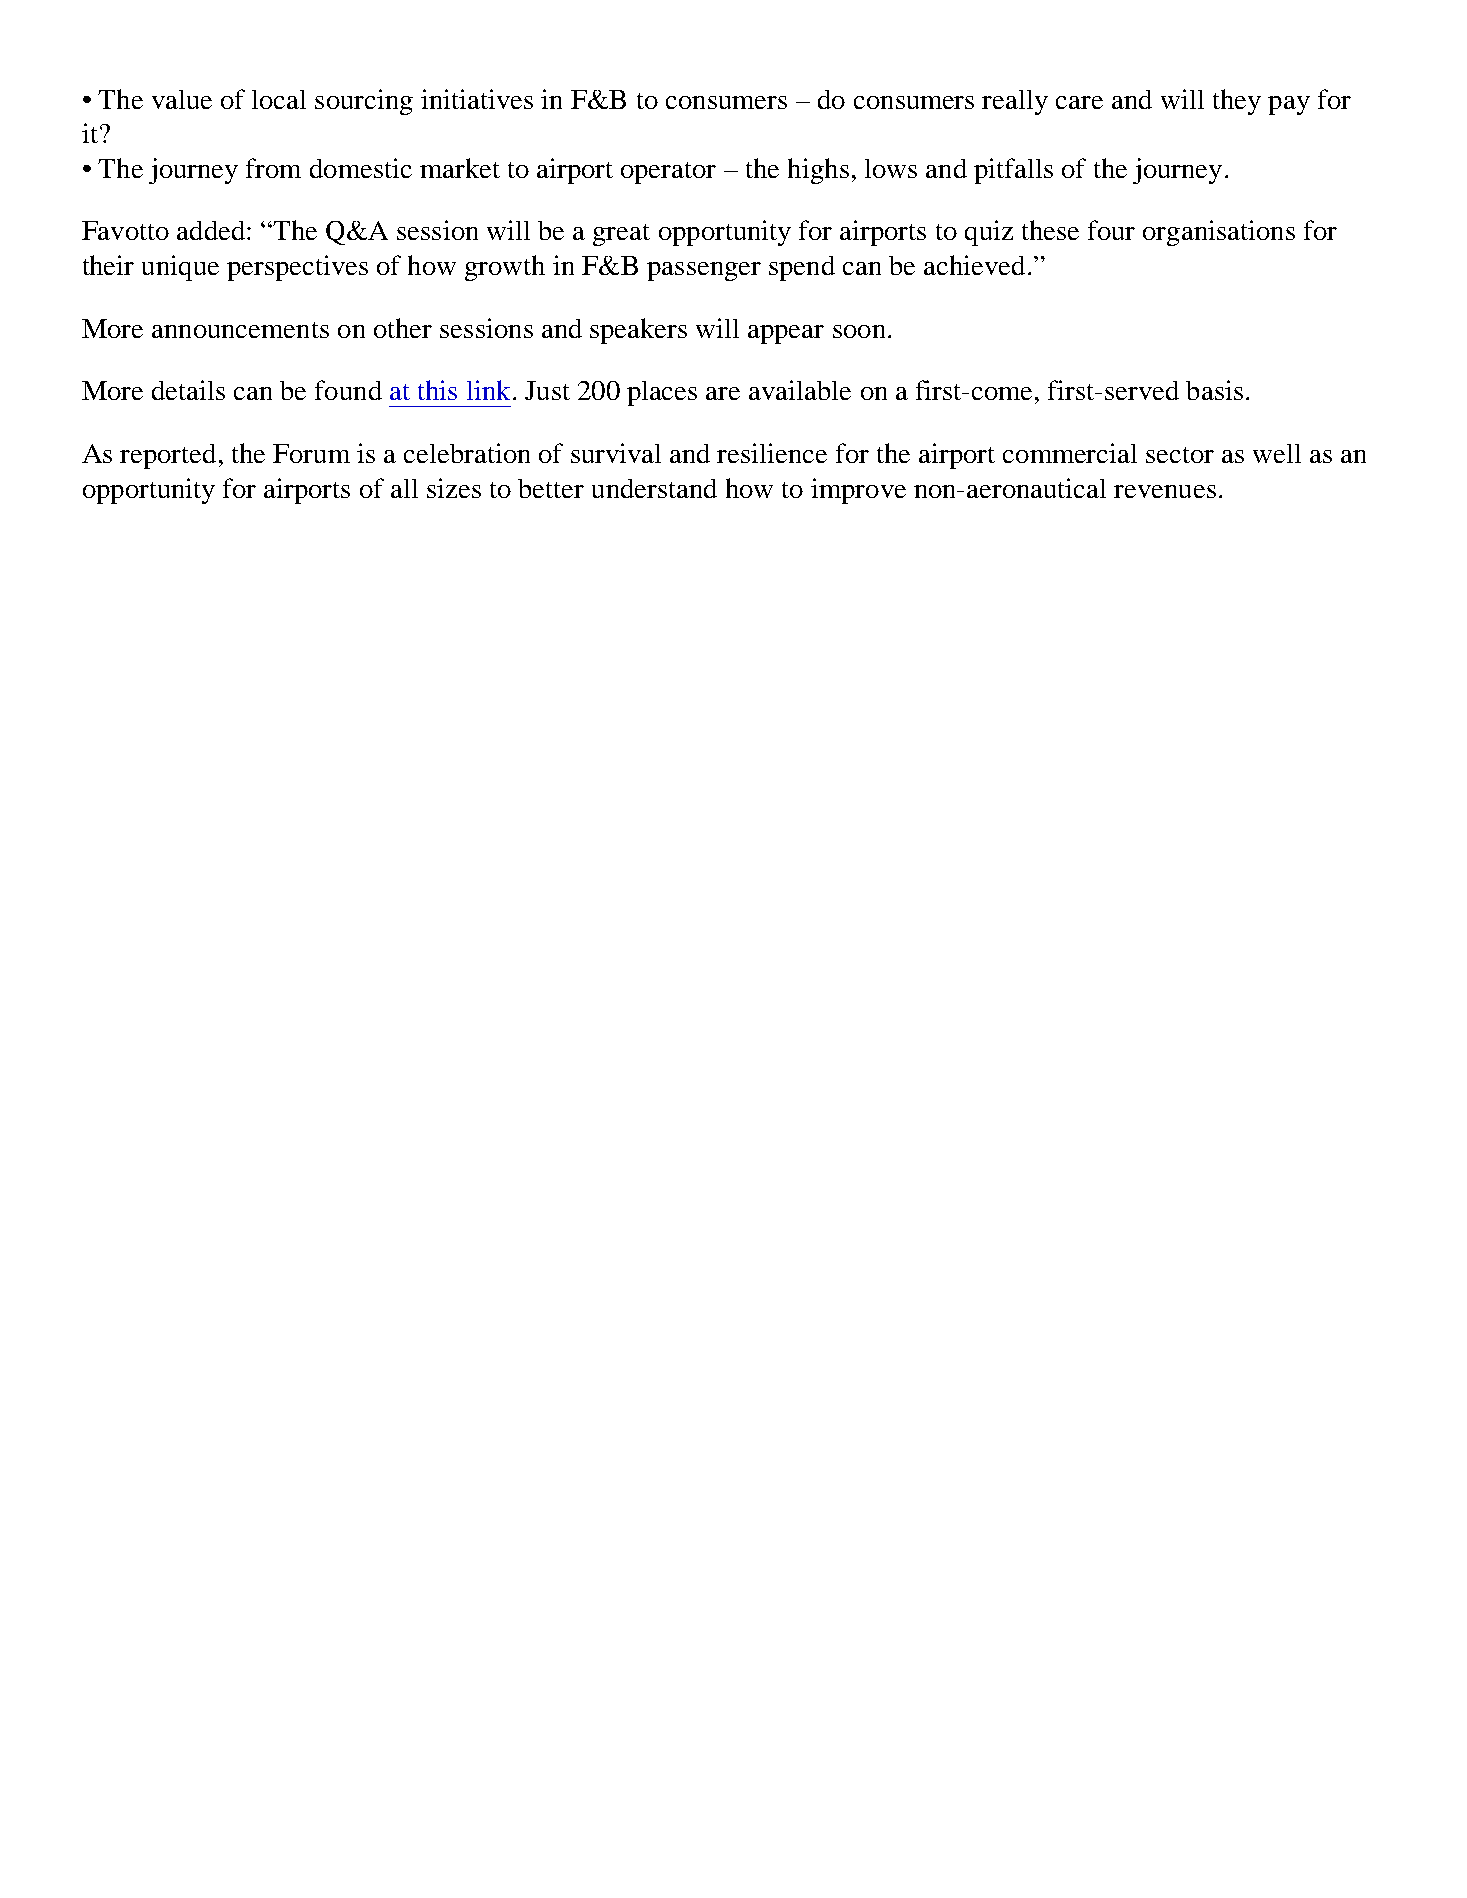 The width and height of the page is (1467, 1898). What do you see at coordinates (974, 265) in the page?
I see `achieved` at bounding box center [974, 265].
